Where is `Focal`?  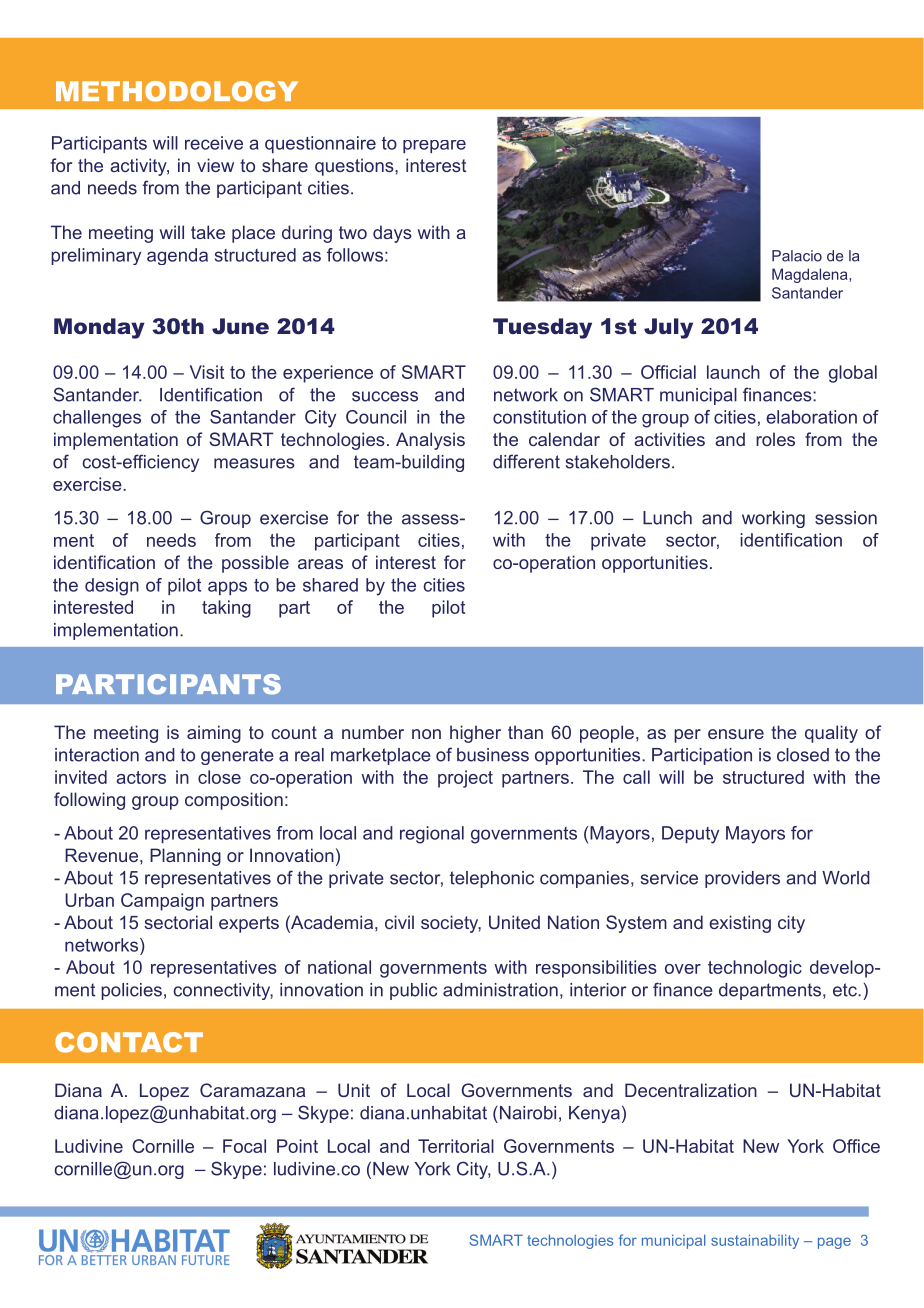 Focal is located at coordinates (244, 1146).
